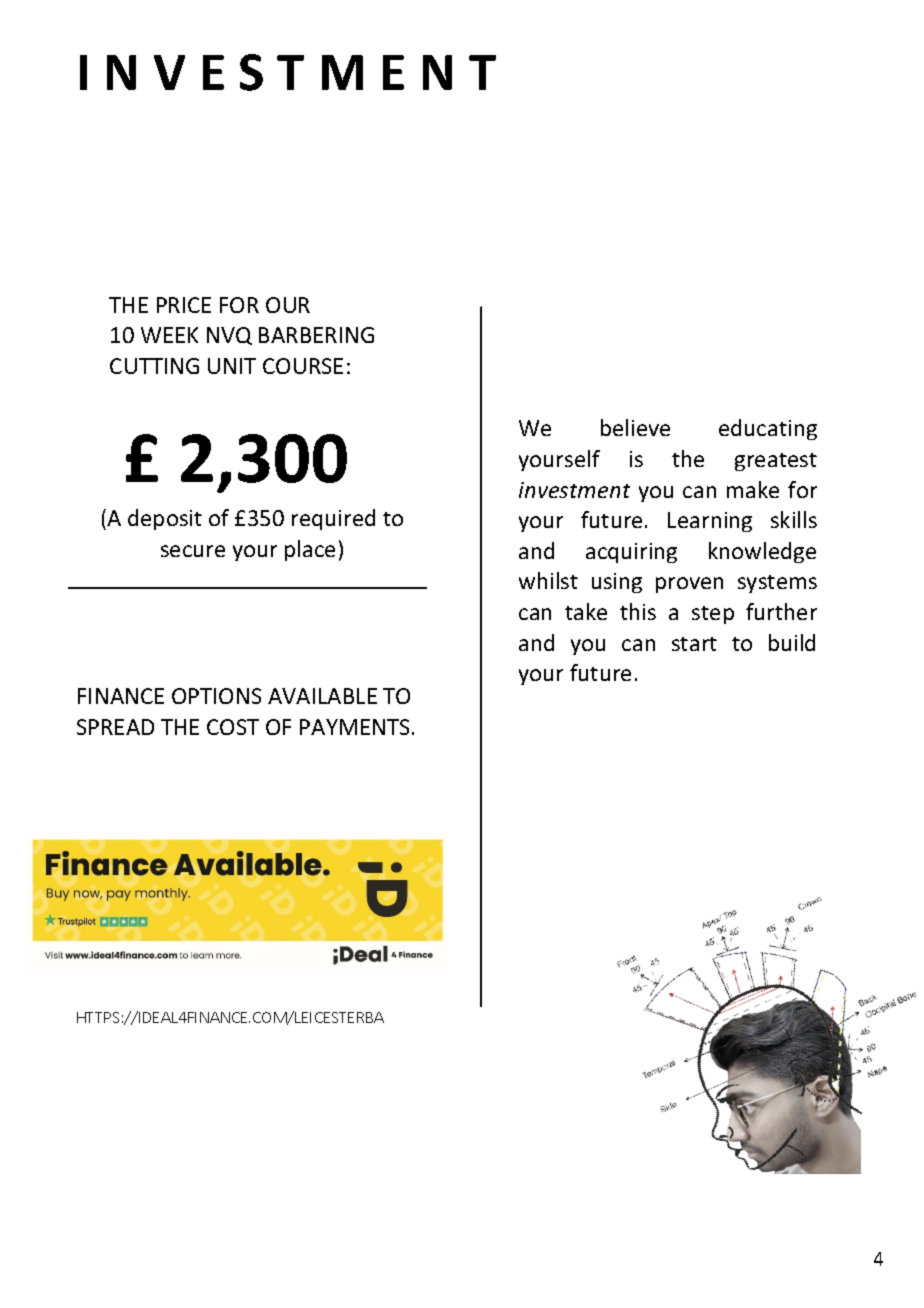  I want to click on whilst, so click(548, 580).
